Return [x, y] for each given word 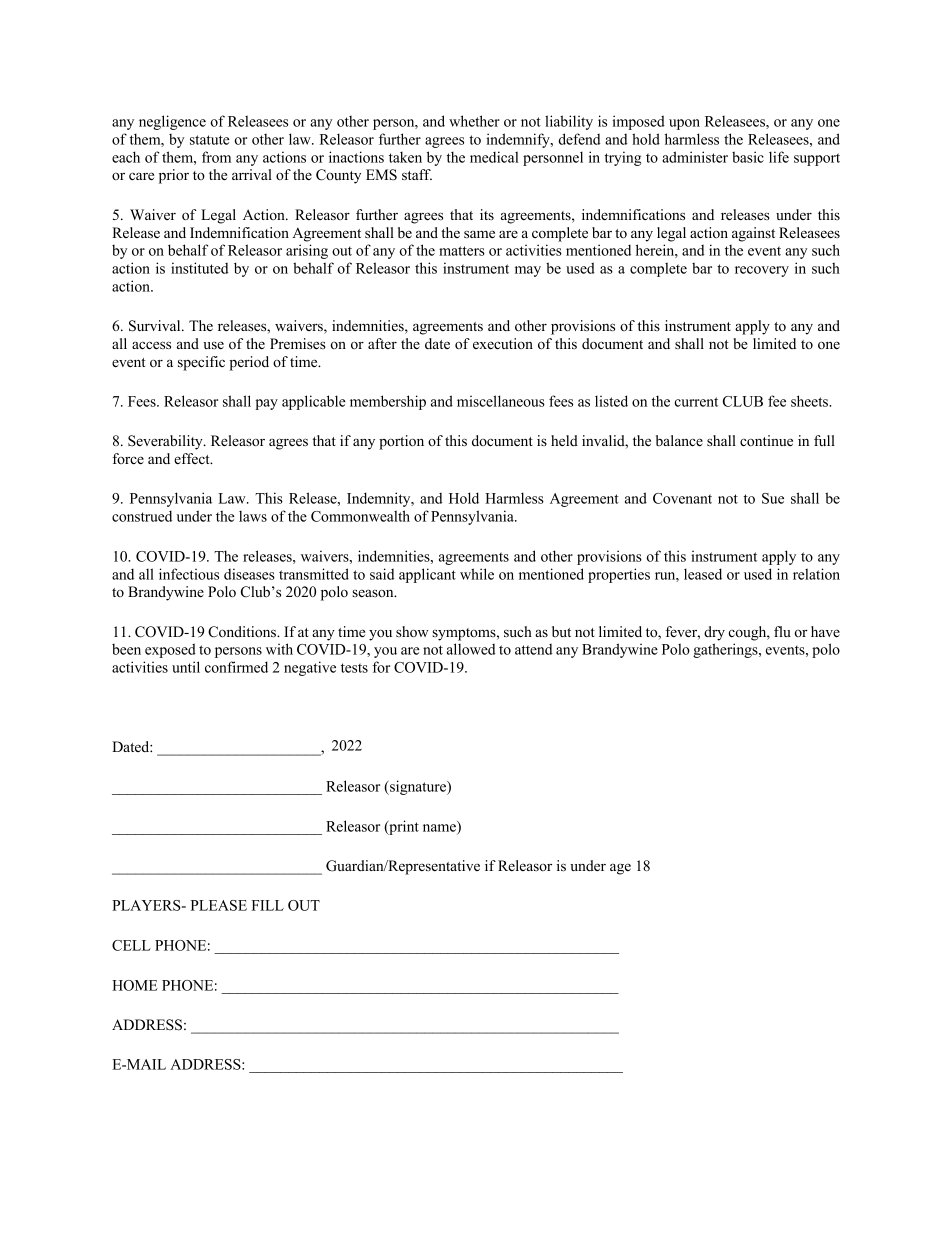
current [696, 402]
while [477, 574]
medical [494, 157]
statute [210, 140]
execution [503, 343]
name [440, 829]
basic [748, 157]
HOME [135, 985]
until [186, 667]
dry [714, 633]
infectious [189, 574]
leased [703, 574]
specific [201, 363]
